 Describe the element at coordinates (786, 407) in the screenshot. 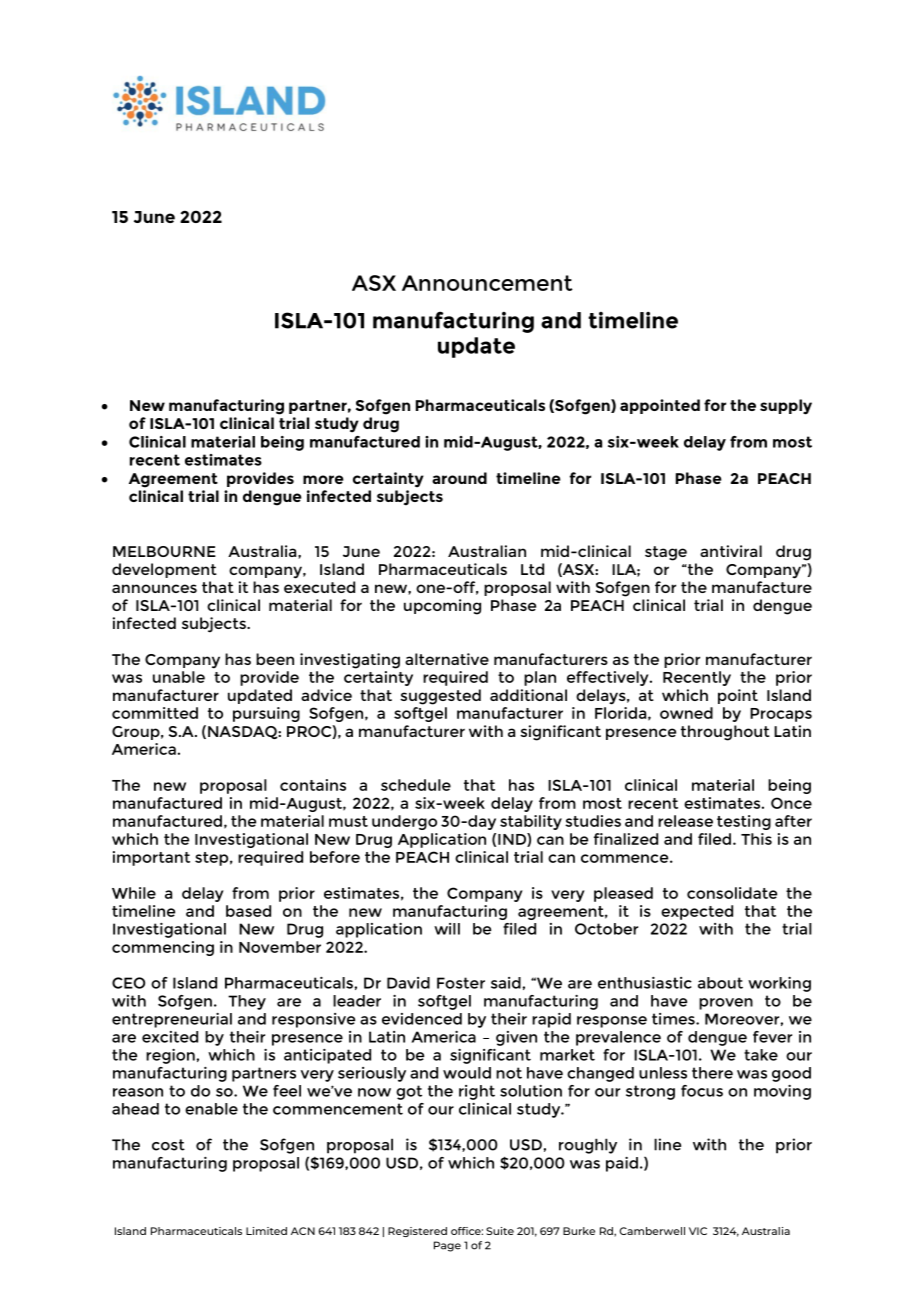

I see `supply` at that location.
